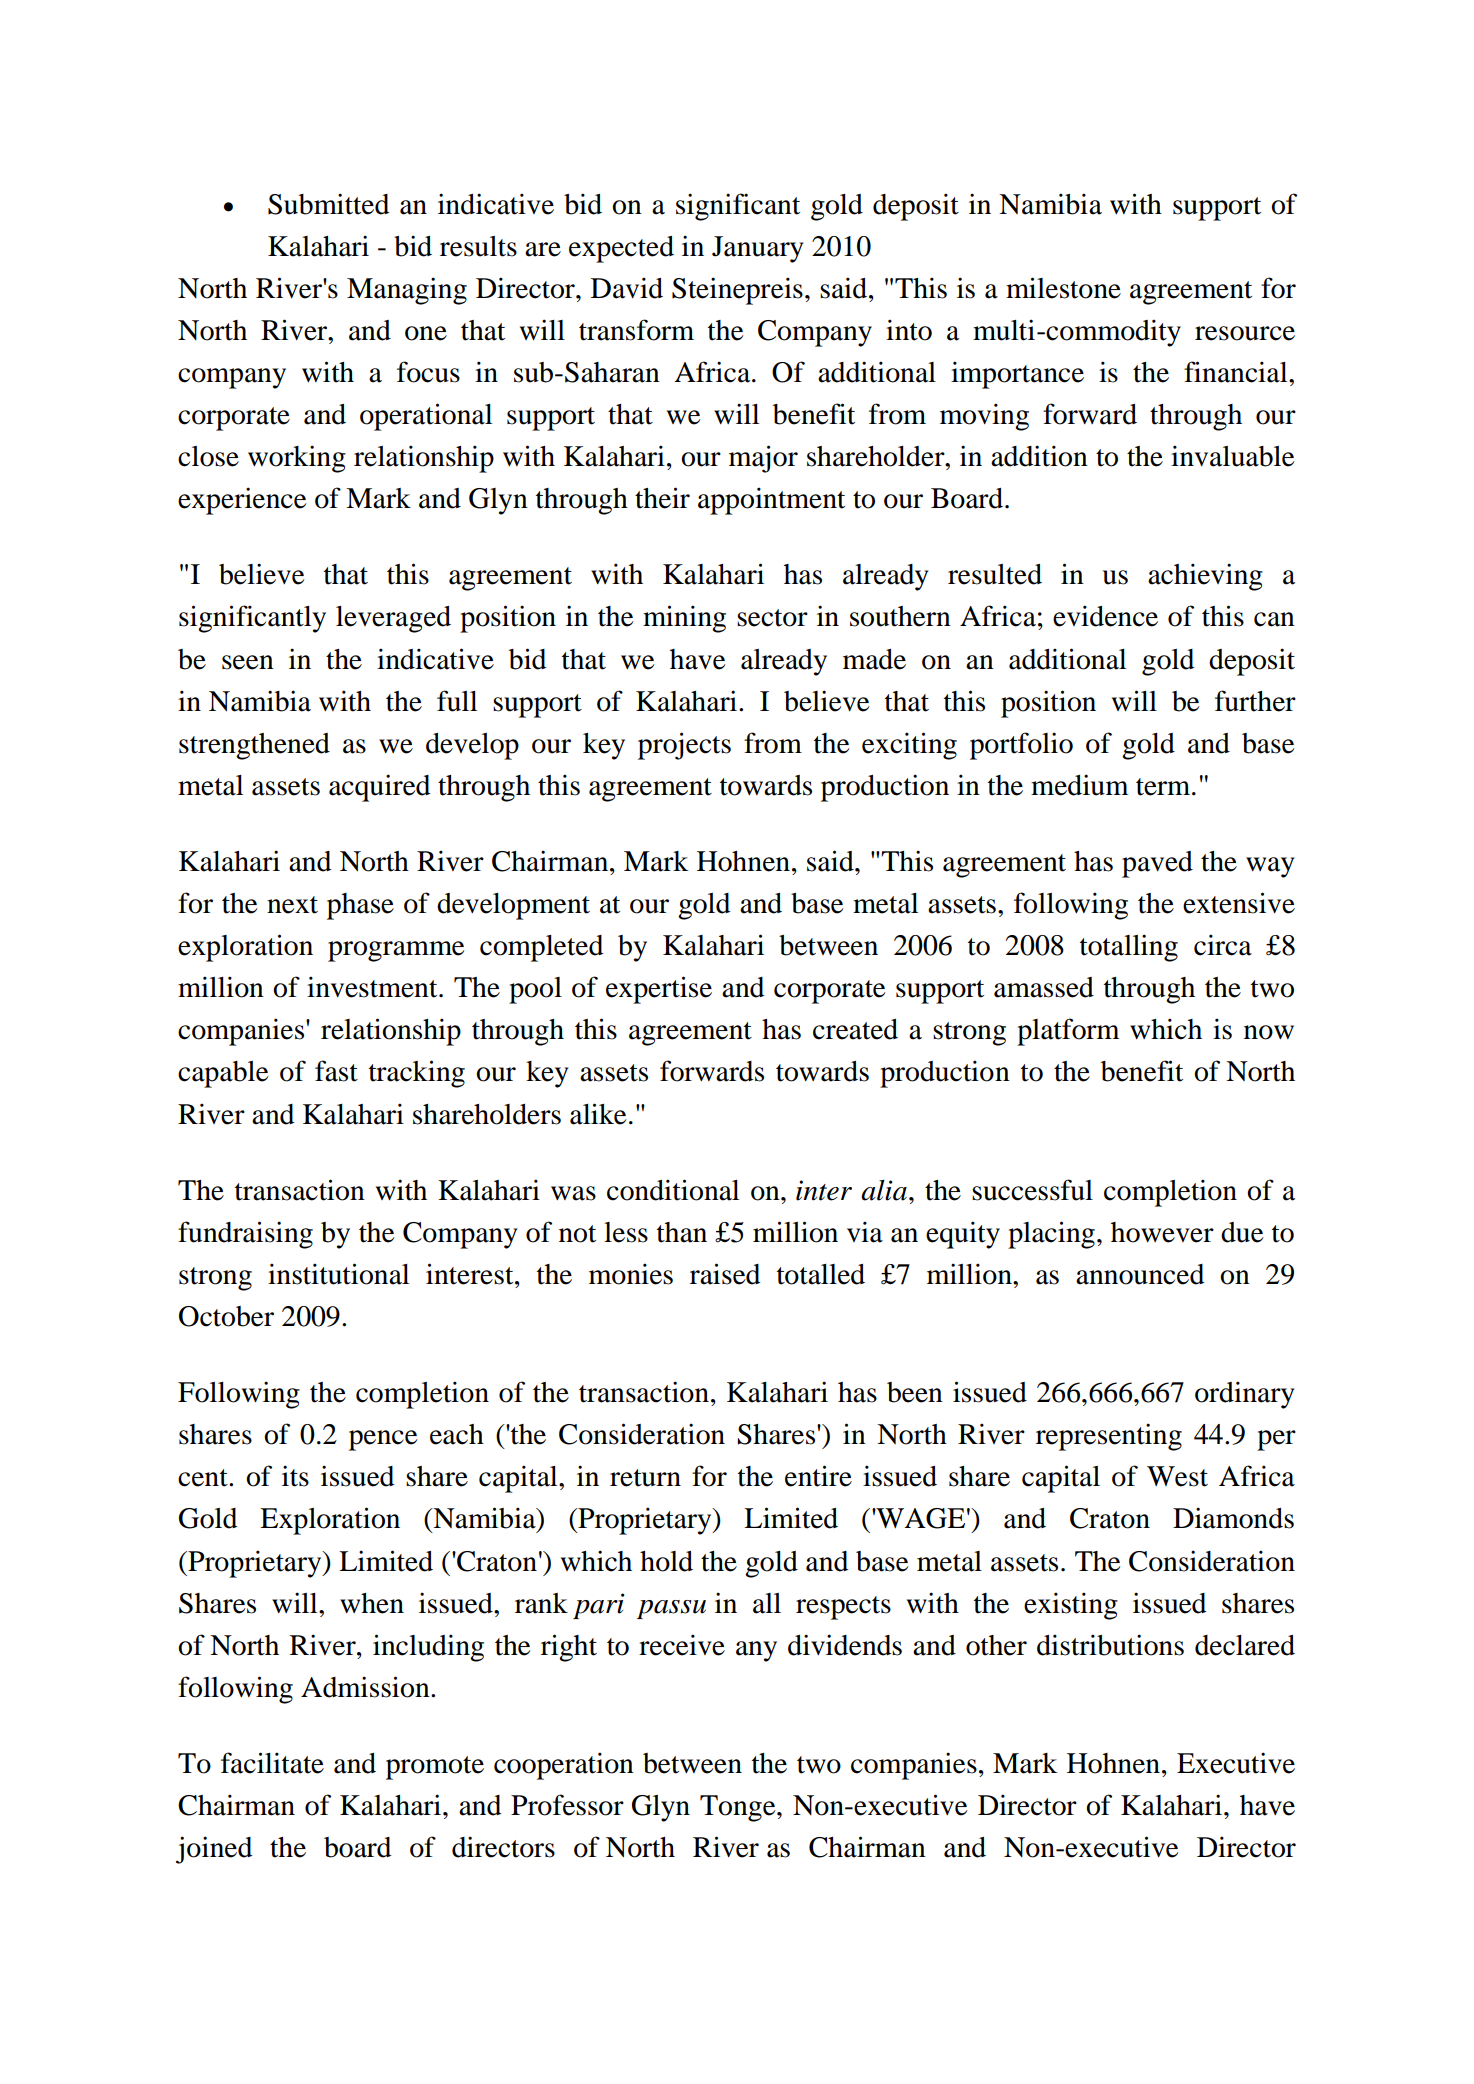 The image size is (1474, 2084). What do you see at coordinates (818, 1476) in the document?
I see `entire` at bounding box center [818, 1476].
